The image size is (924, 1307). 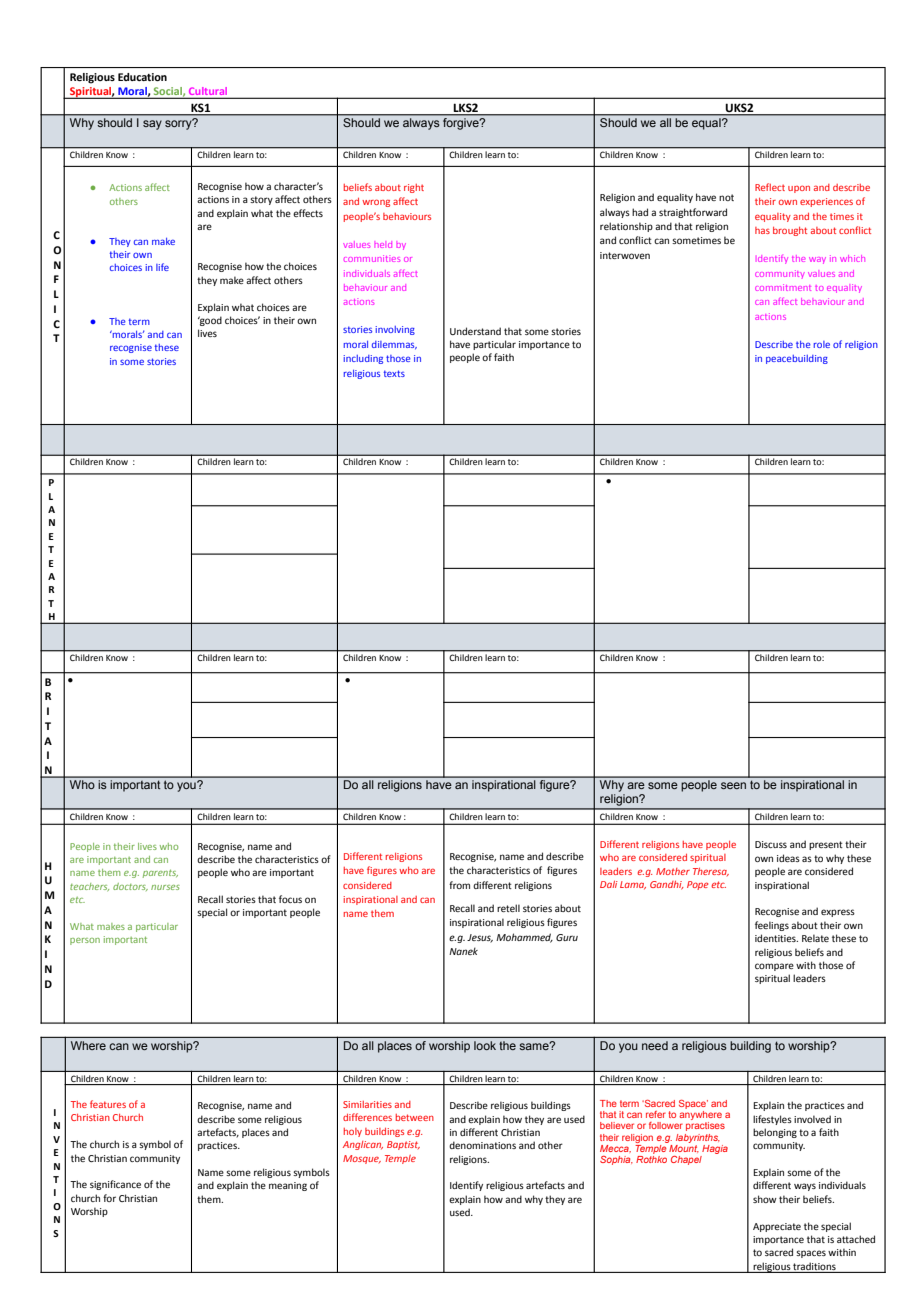 What do you see at coordinates (115, 1185) in the image?
I see `significance` at bounding box center [115, 1185].
